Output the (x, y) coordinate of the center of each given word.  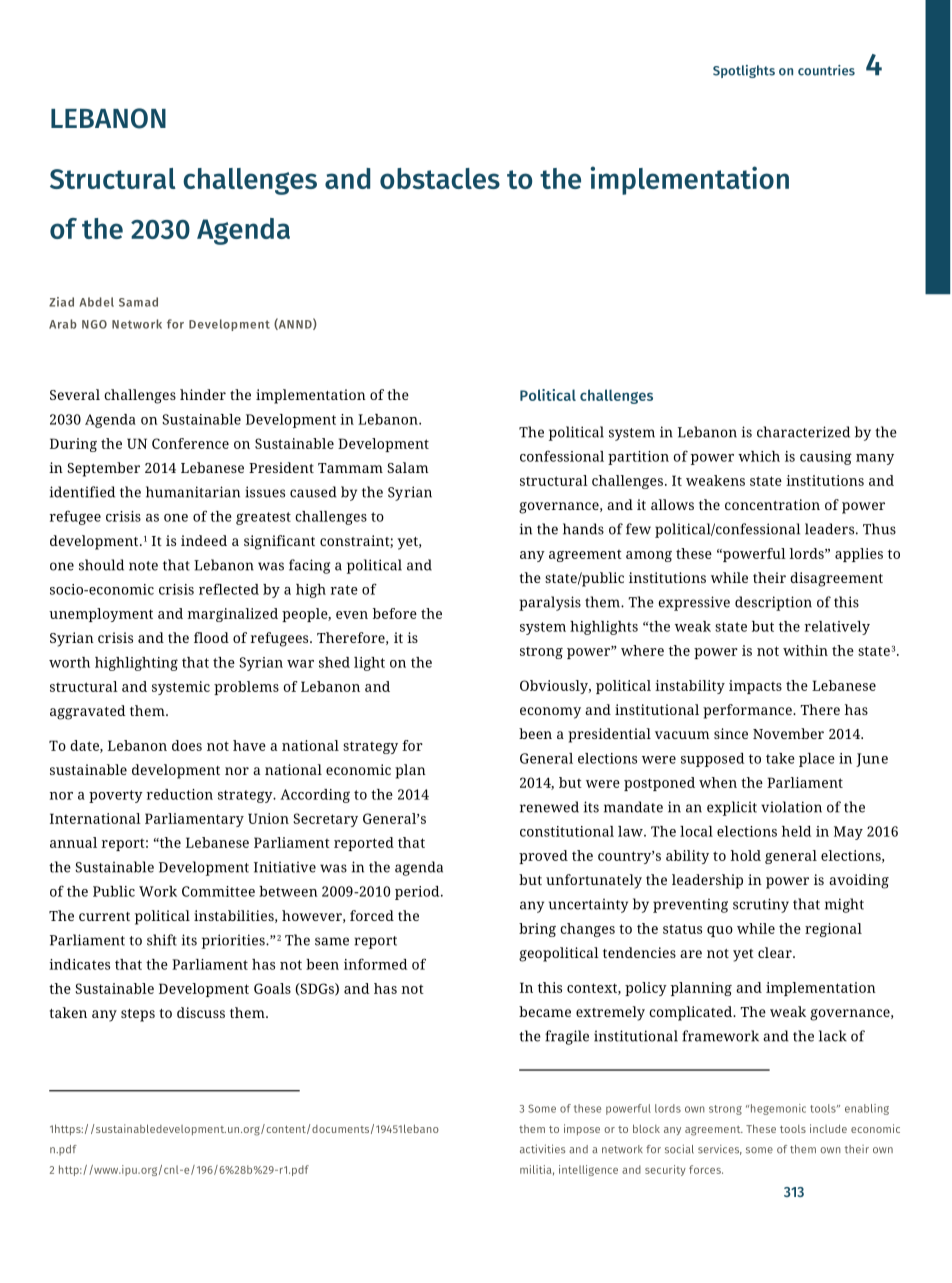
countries (826, 70)
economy (550, 713)
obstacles (440, 178)
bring (537, 930)
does (187, 745)
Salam (408, 467)
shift (162, 940)
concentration (772, 504)
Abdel (97, 302)
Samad (138, 302)
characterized (803, 432)
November (788, 733)
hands (583, 529)
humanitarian (193, 492)
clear (776, 952)
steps (138, 1015)
